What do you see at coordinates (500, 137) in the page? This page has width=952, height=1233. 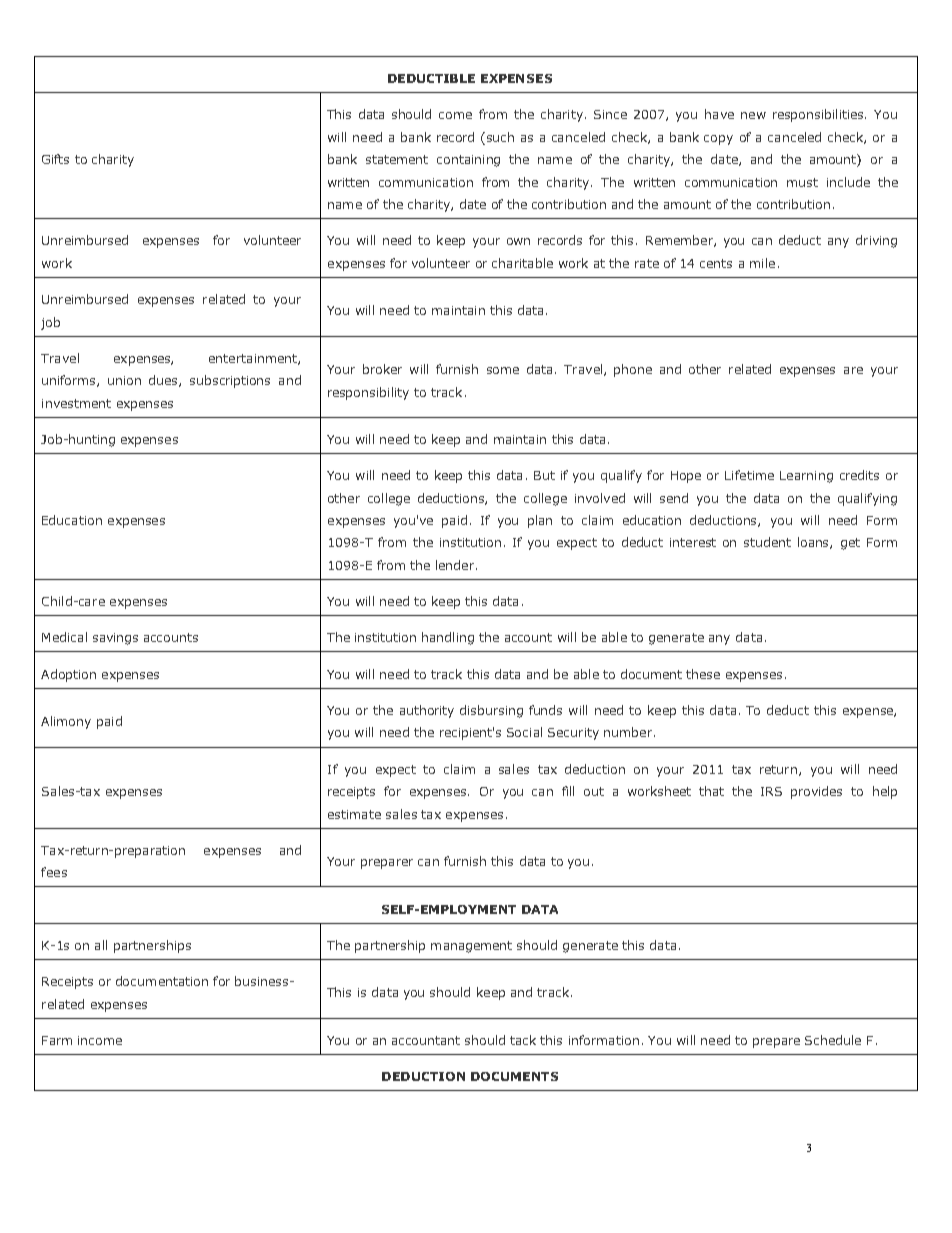 I see `such` at bounding box center [500, 137].
